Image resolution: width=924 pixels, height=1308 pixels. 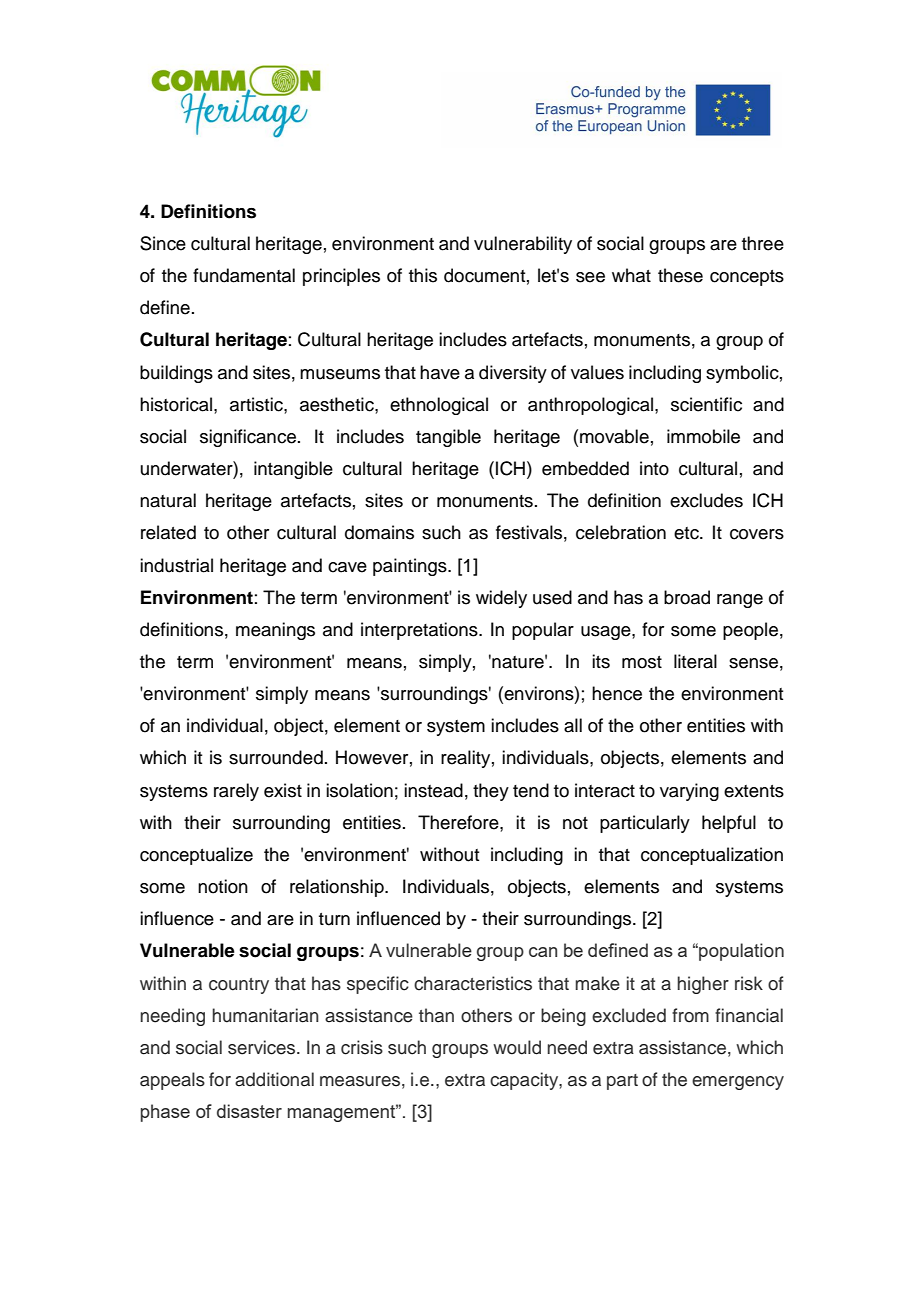 I want to click on paintings, so click(x=411, y=567).
